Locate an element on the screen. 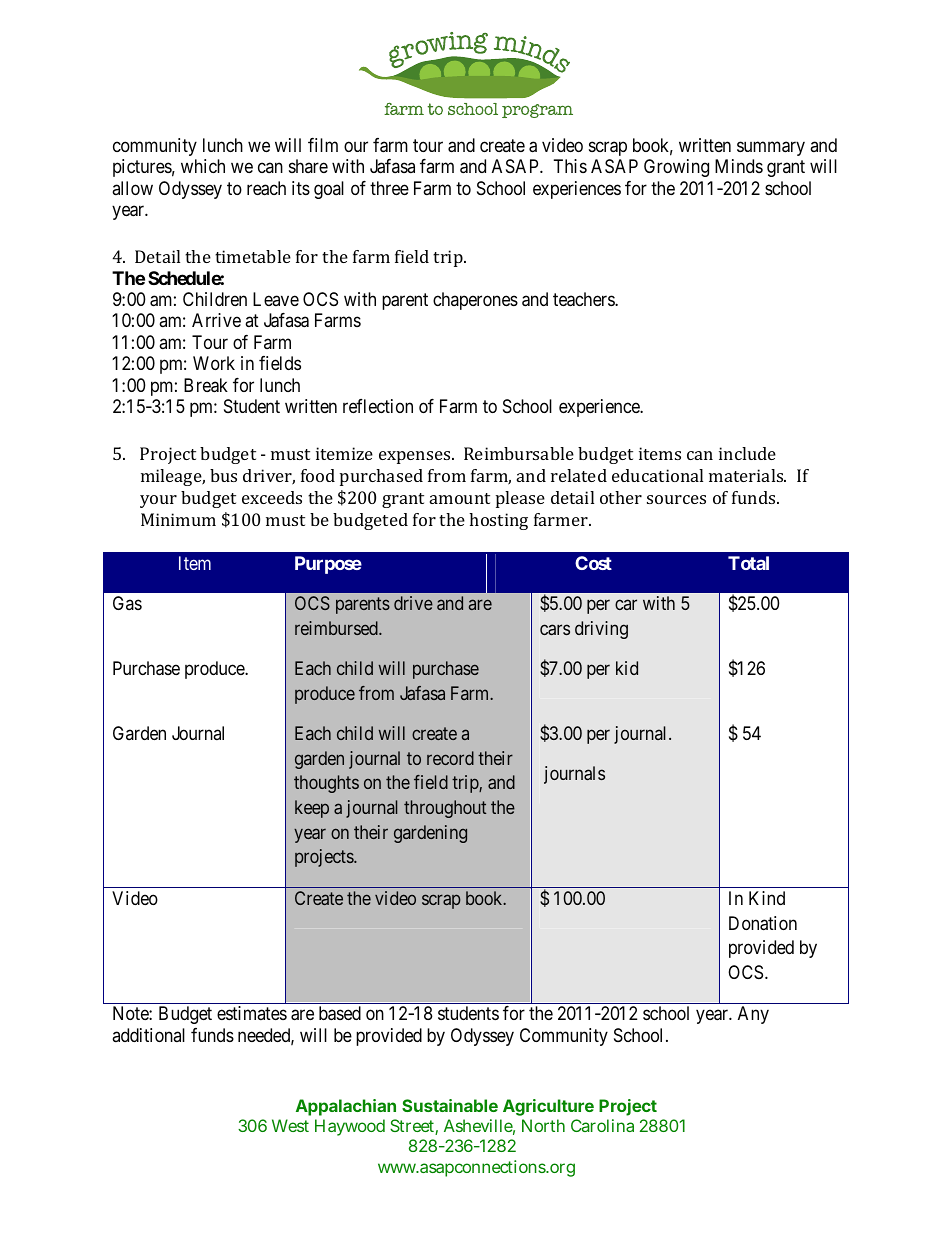  Sustainable is located at coordinates (450, 1105).
